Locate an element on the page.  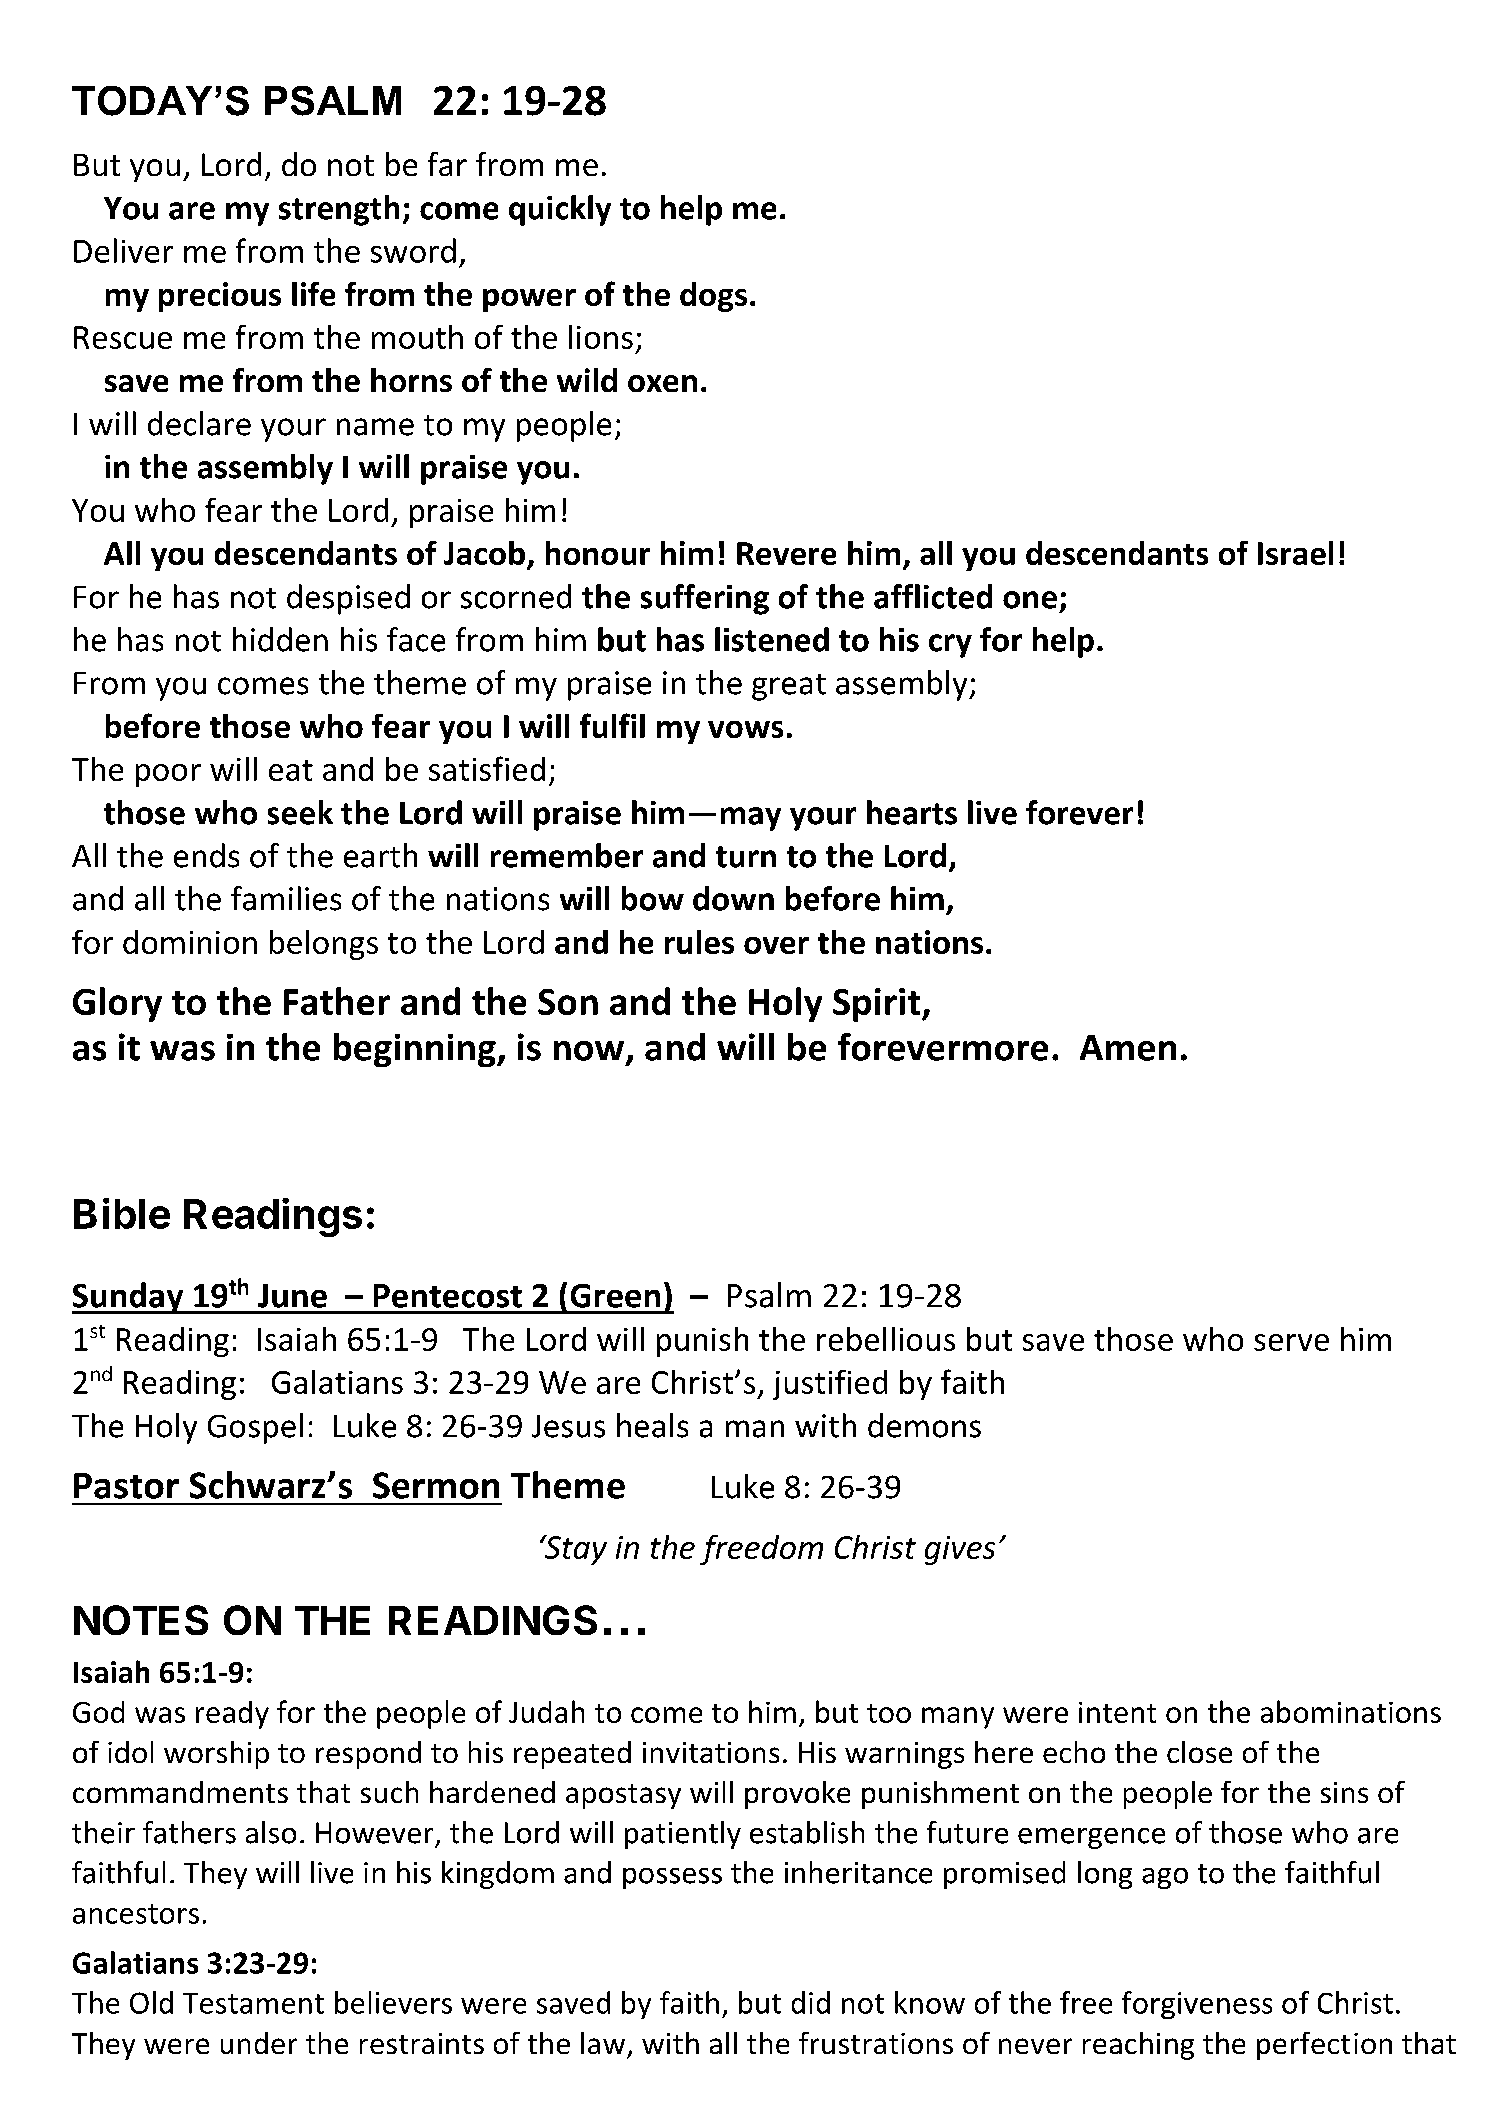
serve is located at coordinates (1291, 1342).
